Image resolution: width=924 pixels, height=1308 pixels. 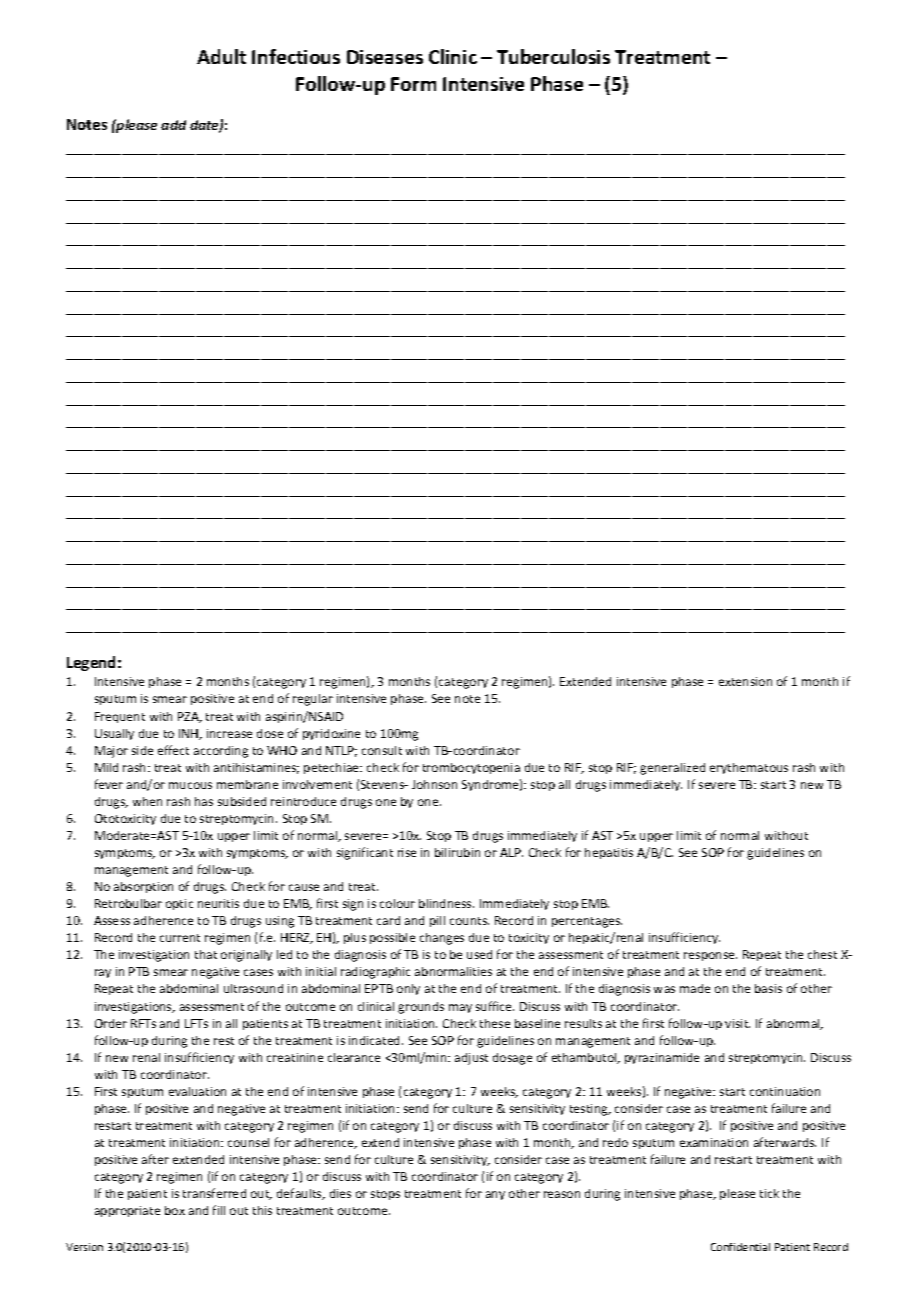 What do you see at coordinates (173, 125) in the page?
I see `add` at bounding box center [173, 125].
